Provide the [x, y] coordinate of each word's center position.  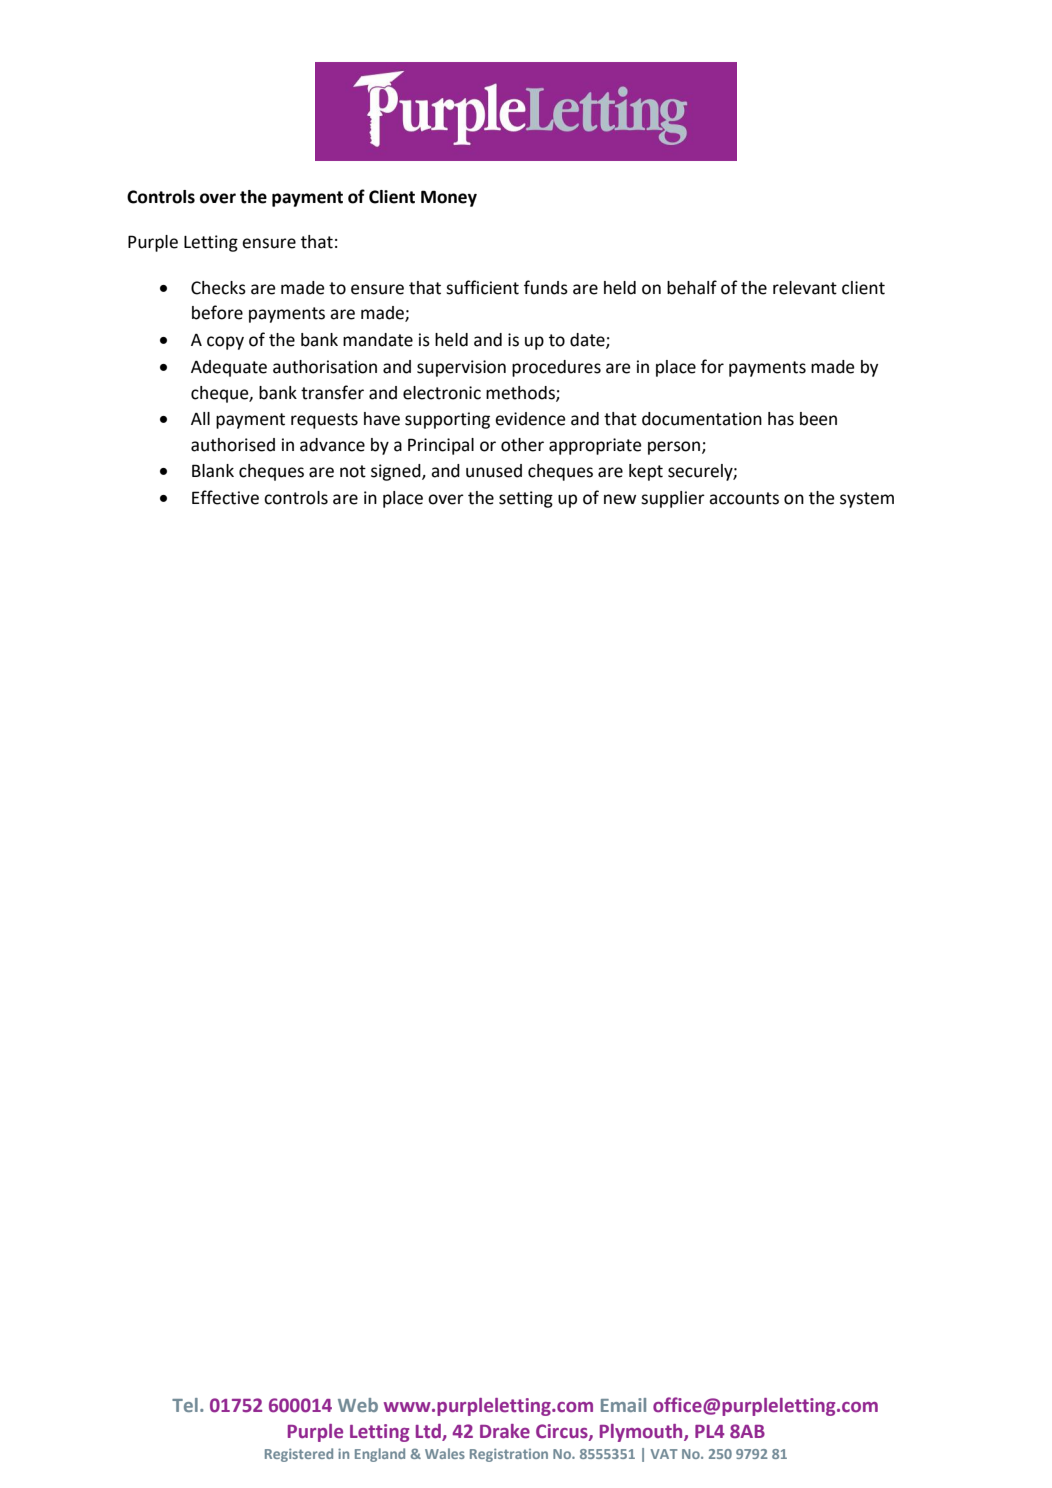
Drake [505, 1431]
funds [546, 287]
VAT [664, 1454]
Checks [218, 288]
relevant [805, 288]
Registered [299, 1455]
